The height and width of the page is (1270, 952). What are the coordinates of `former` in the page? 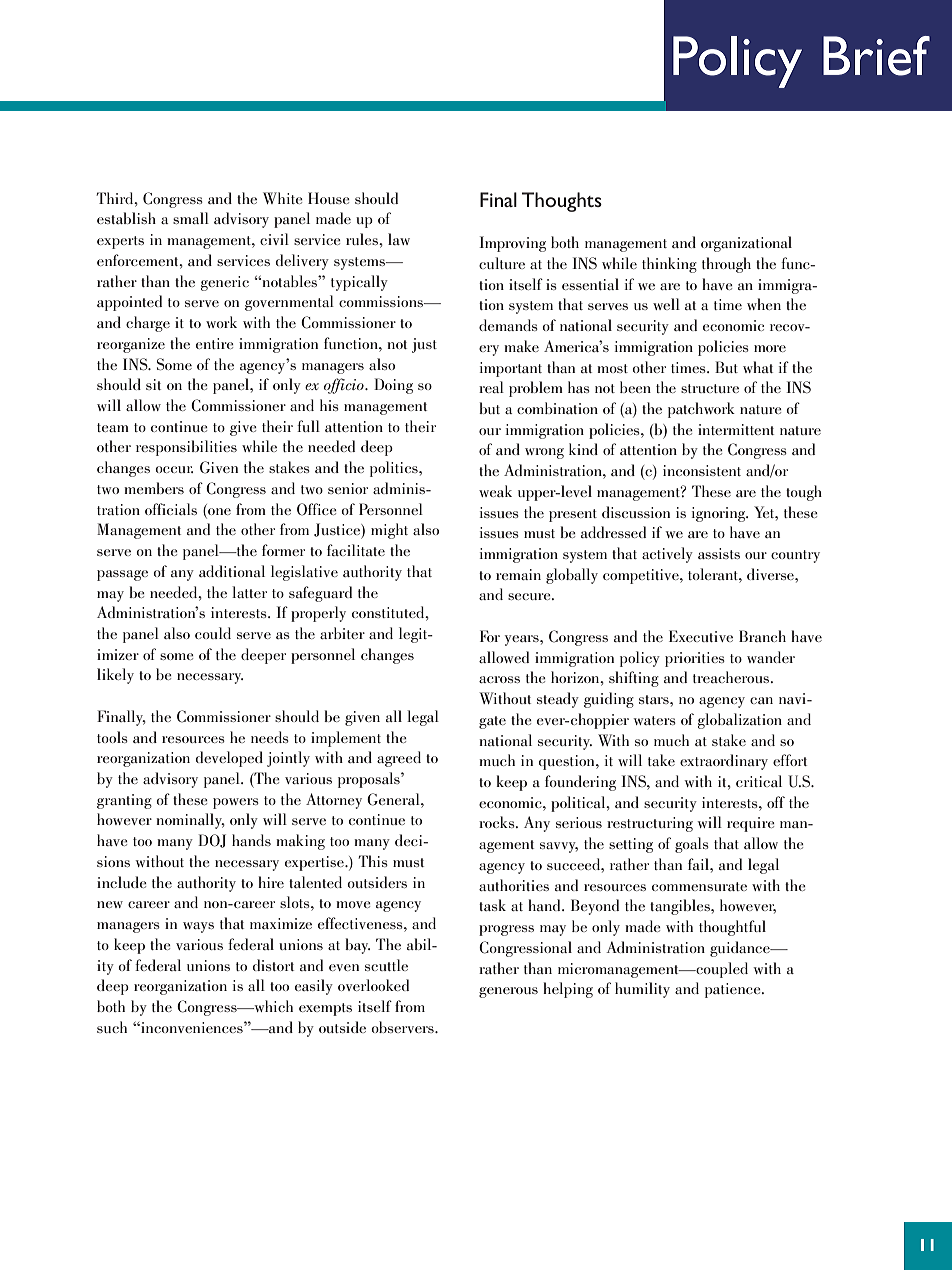 It's located at (283, 550).
